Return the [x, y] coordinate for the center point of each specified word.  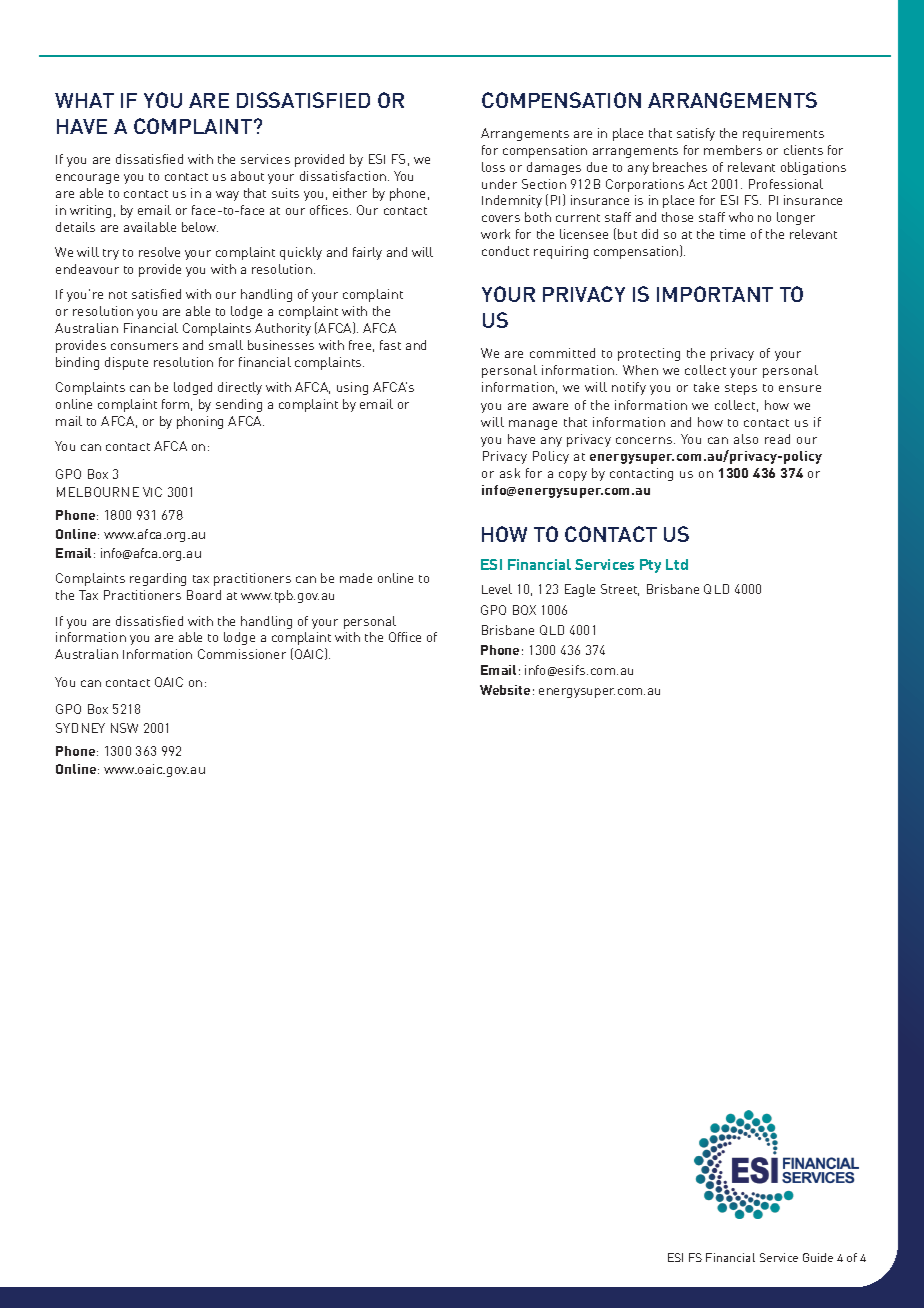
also [746, 439]
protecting [649, 354]
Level [497, 589]
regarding [158, 579]
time [732, 234]
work [495, 234]
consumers [144, 346]
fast [390, 345]
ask [510, 473]
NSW [124, 728]
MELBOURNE [98, 492]
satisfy [696, 134]
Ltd [677, 564]
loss [493, 167]
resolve [159, 252]
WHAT [84, 100]
